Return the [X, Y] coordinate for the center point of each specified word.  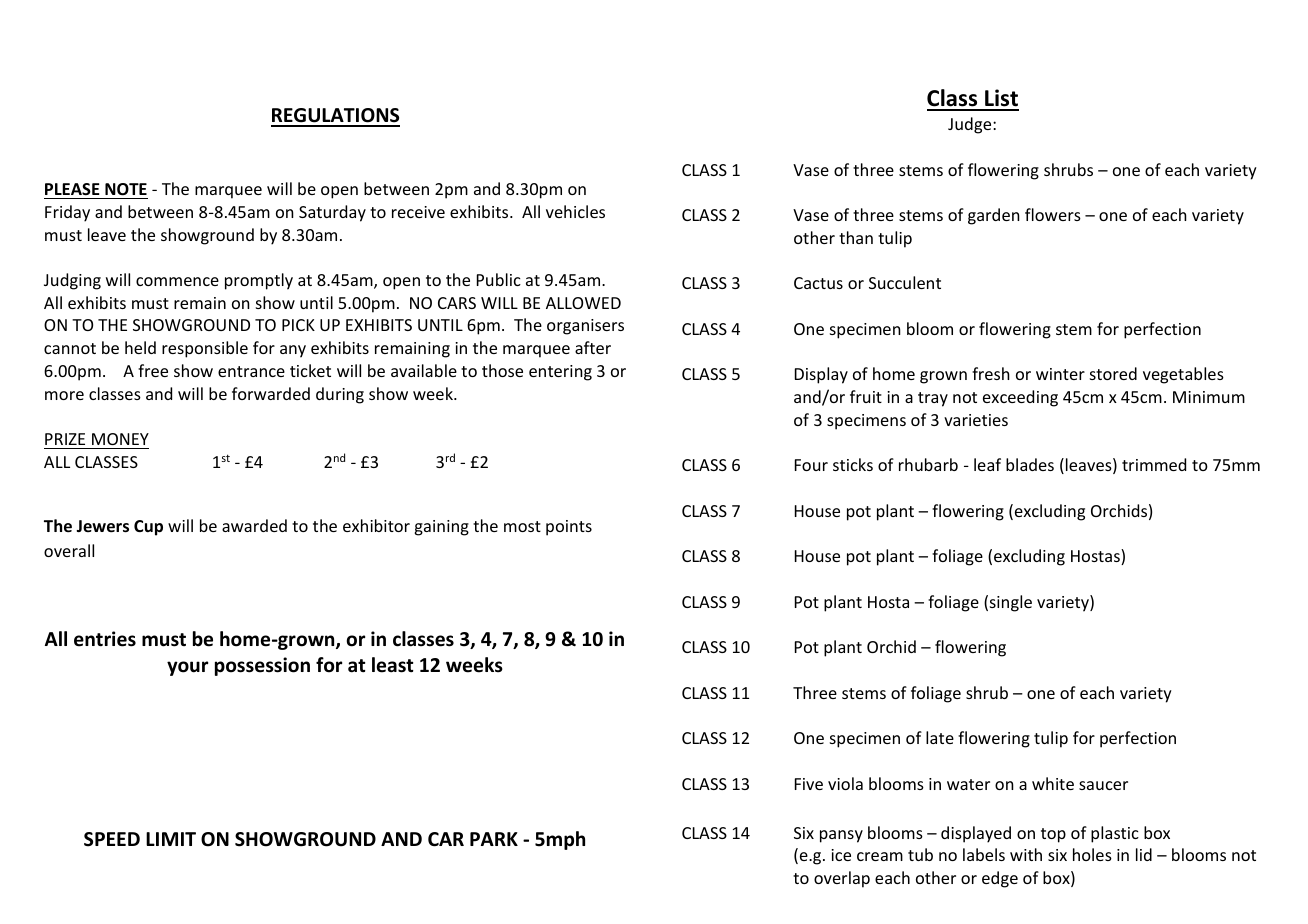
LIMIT [171, 839]
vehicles [575, 211]
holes [1092, 854]
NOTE [126, 189]
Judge [971, 125]
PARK [494, 839]
